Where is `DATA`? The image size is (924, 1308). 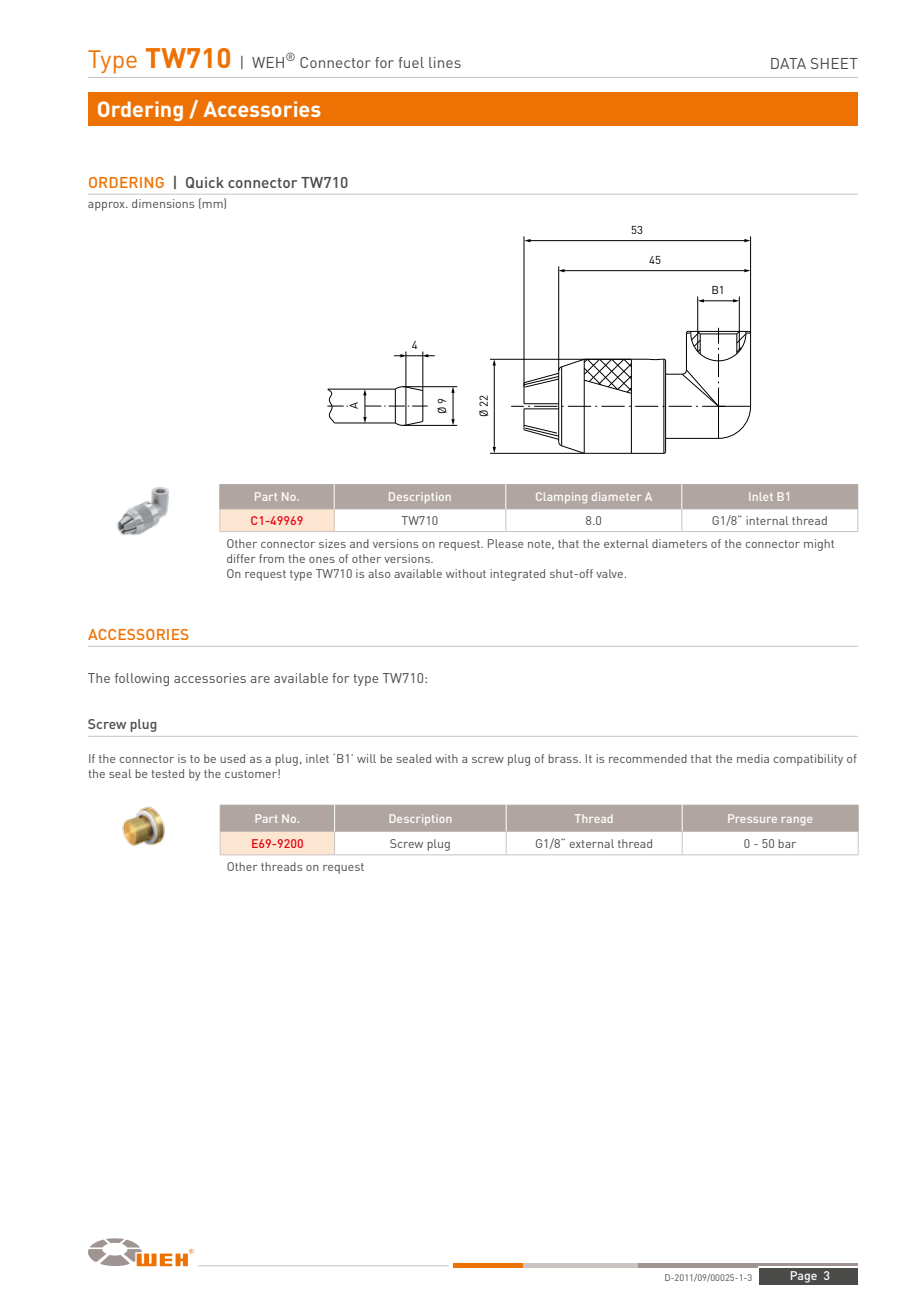 DATA is located at coordinates (788, 63).
